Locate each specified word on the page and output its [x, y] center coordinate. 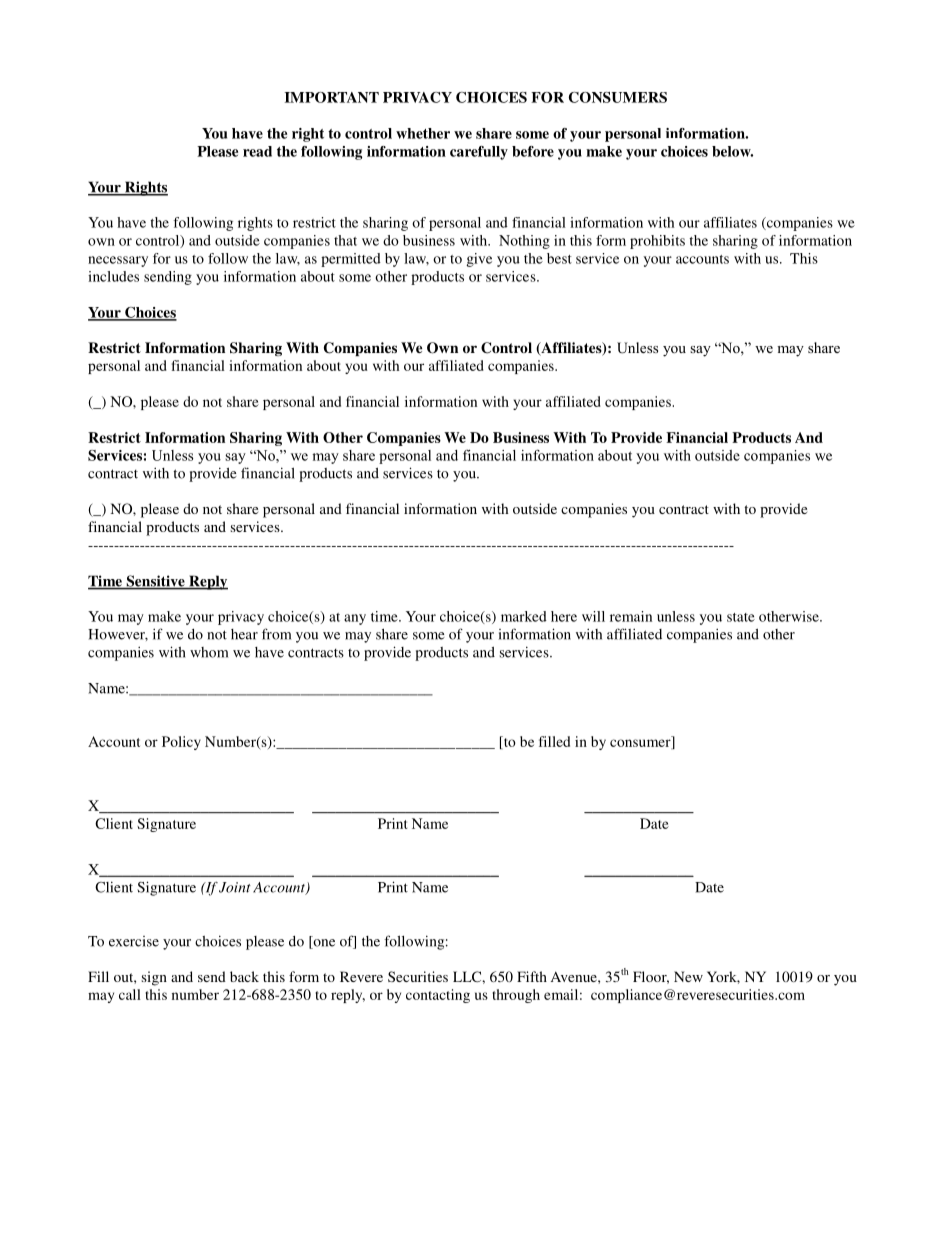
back [244, 976]
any [355, 619]
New [688, 976]
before [533, 151]
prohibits [657, 242]
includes [113, 276]
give [479, 260]
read [257, 151]
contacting [438, 996]
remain [631, 616]
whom [209, 652]
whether [423, 133]
